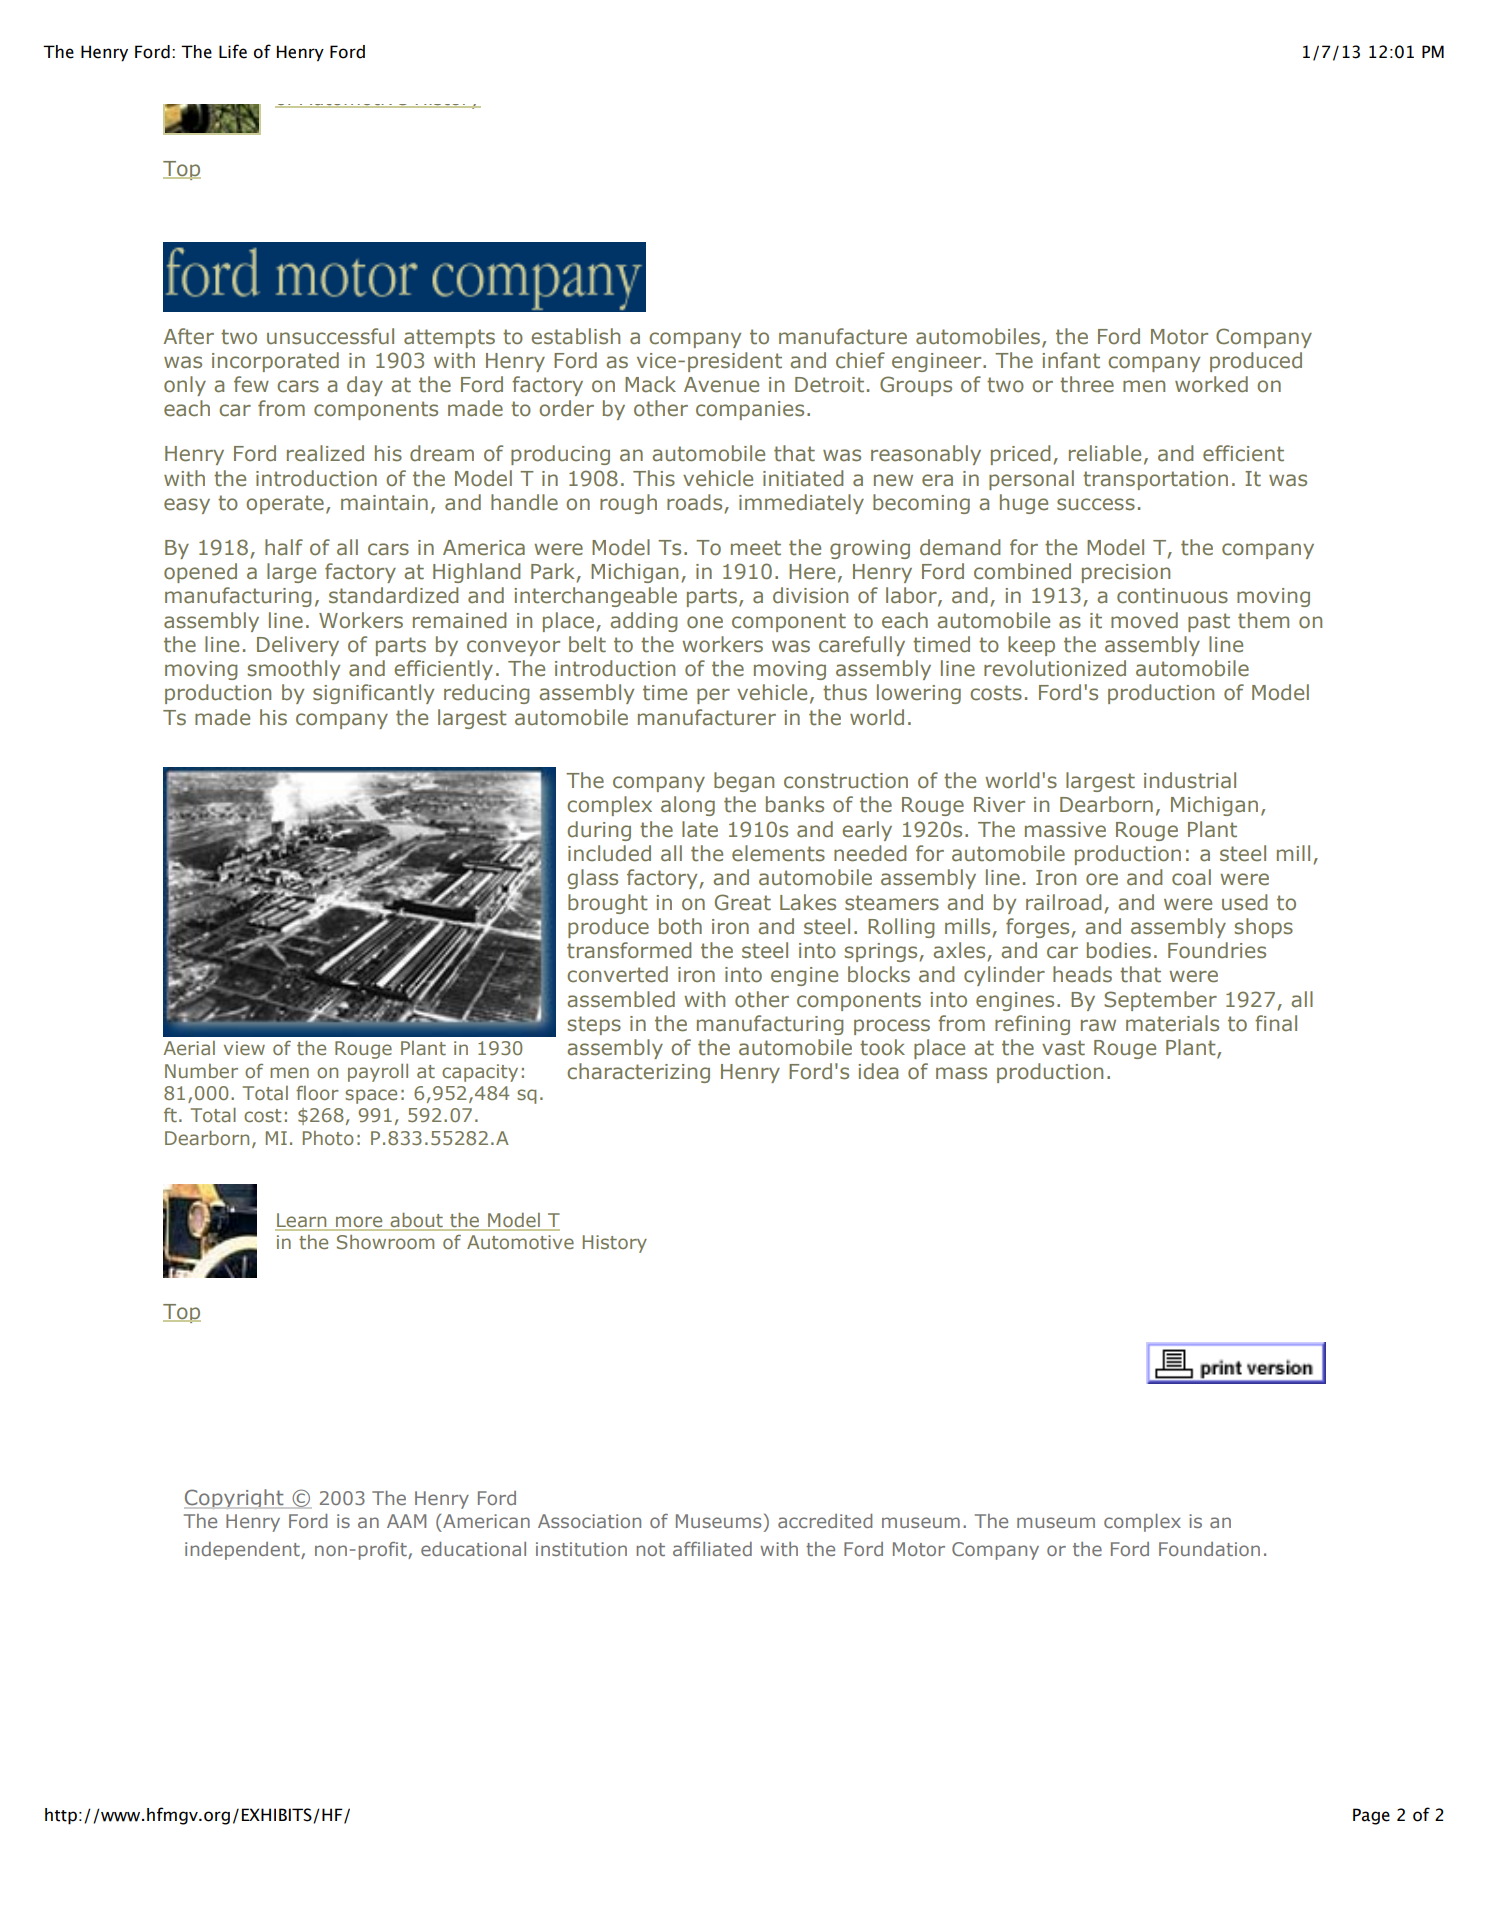  I want to click on chief, so click(860, 360).
